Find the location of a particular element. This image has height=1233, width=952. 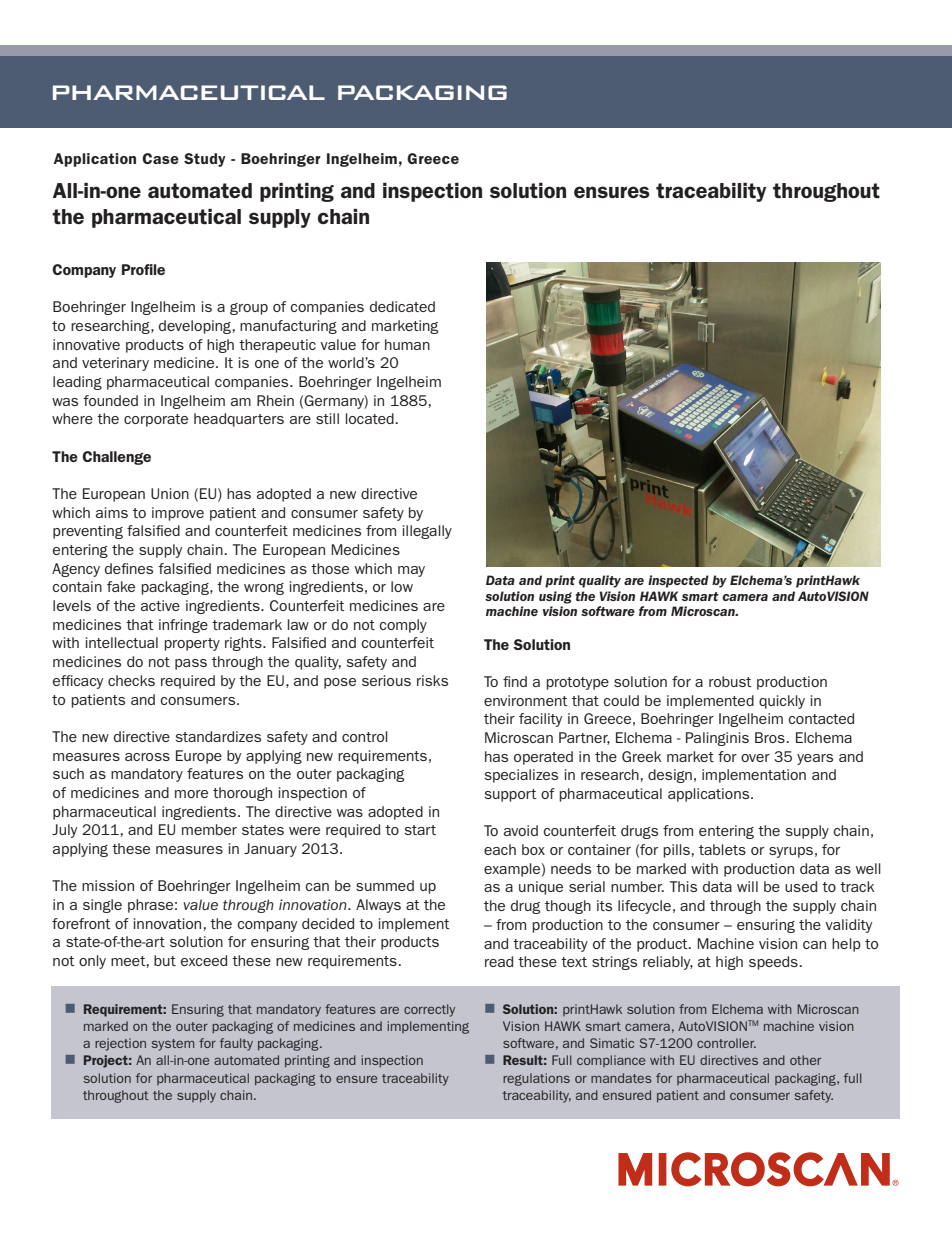

active is located at coordinates (160, 605).
